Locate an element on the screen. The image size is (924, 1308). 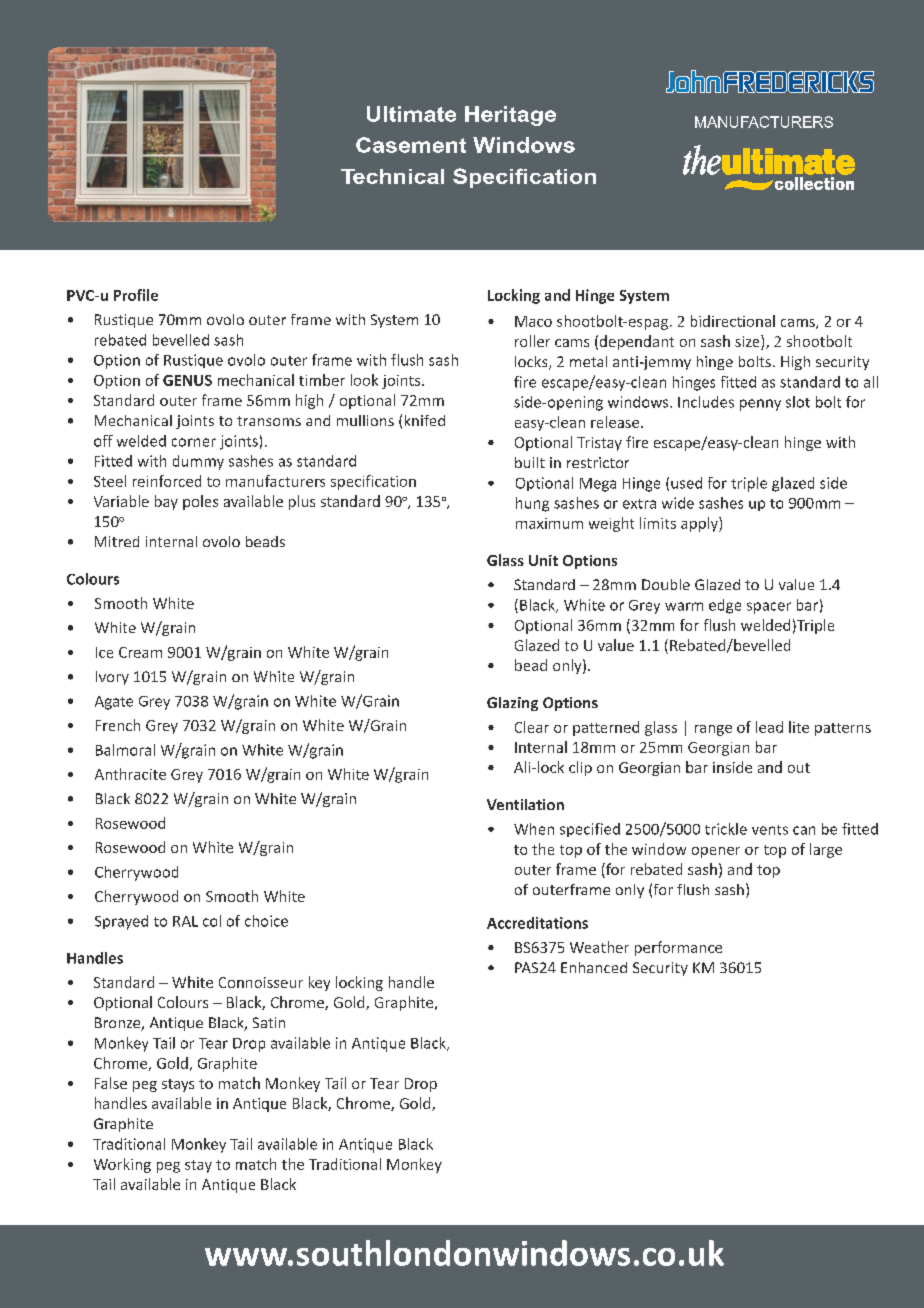
bidirectional is located at coordinates (733, 321).
